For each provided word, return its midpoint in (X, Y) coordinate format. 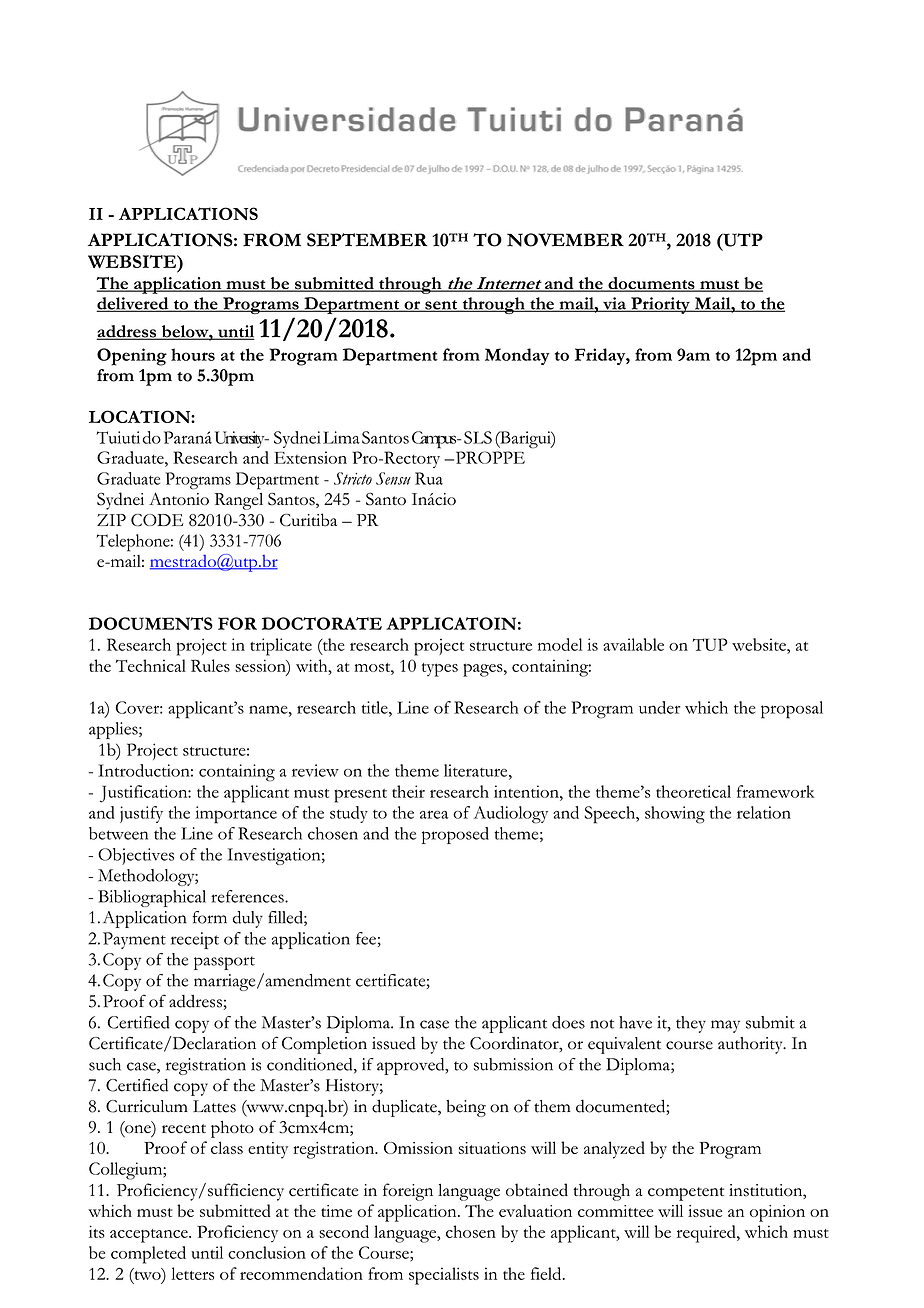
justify (141, 814)
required (707, 1234)
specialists (444, 1276)
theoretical (693, 791)
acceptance (150, 1236)
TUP (710, 644)
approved (412, 1066)
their (408, 791)
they (691, 1024)
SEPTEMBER (367, 240)
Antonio (179, 498)
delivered (134, 304)
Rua (429, 478)
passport (224, 963)
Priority (660, 305)
